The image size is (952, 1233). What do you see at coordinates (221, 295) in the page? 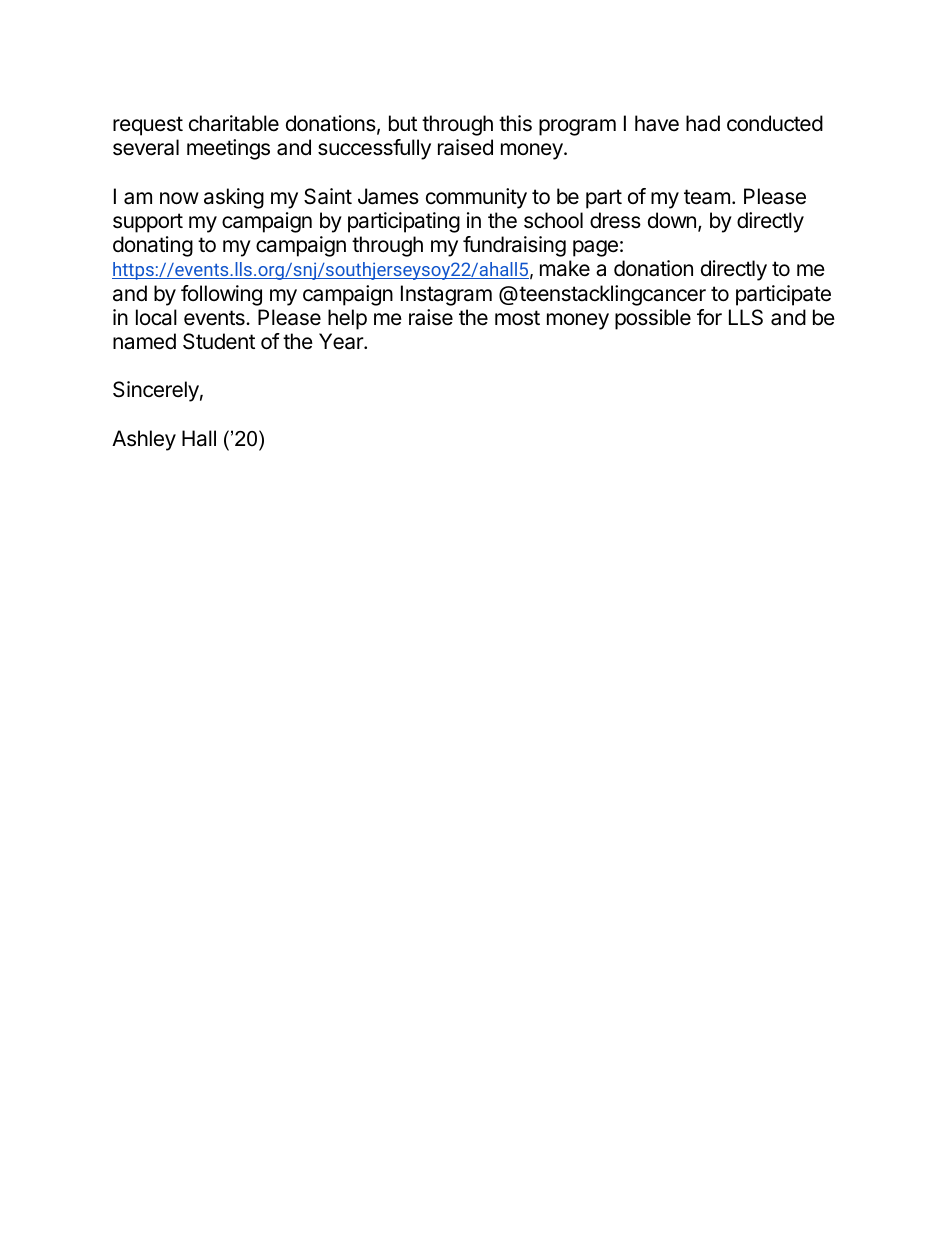
I see `following` at bounding box center [221, 295].
